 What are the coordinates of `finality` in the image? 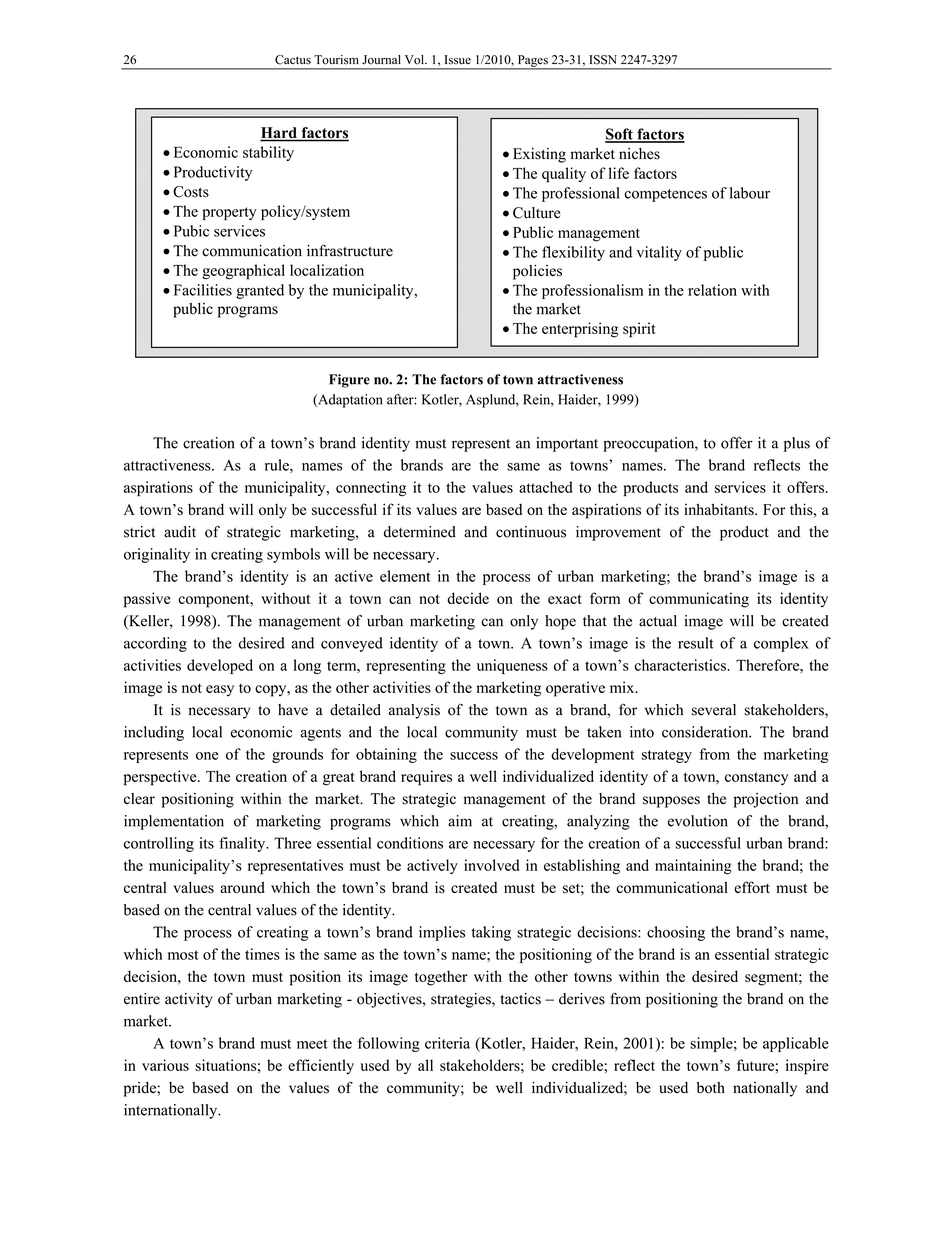 It's located at (243, 844).
